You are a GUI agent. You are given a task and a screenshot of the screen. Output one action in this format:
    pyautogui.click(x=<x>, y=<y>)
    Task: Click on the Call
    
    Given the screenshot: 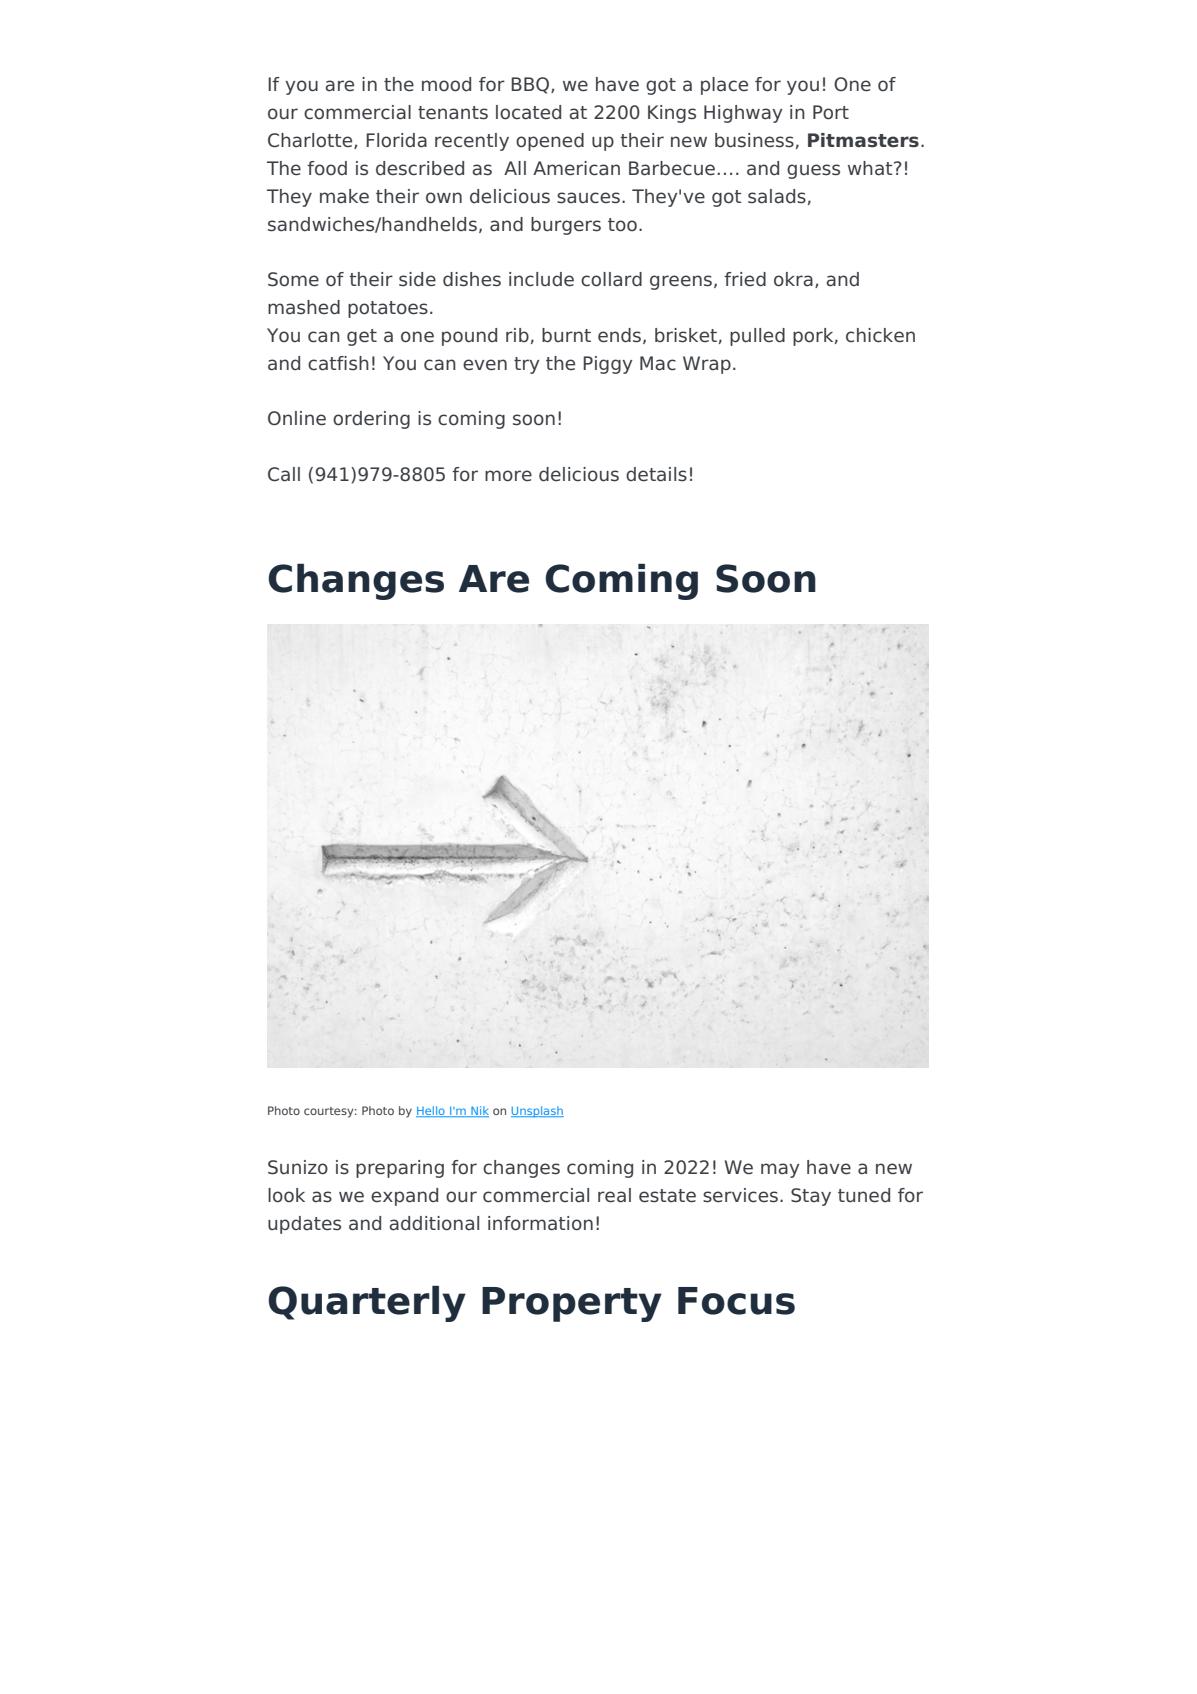 What is the action you would take?
    pyautogui.click(x=284, y=474)
